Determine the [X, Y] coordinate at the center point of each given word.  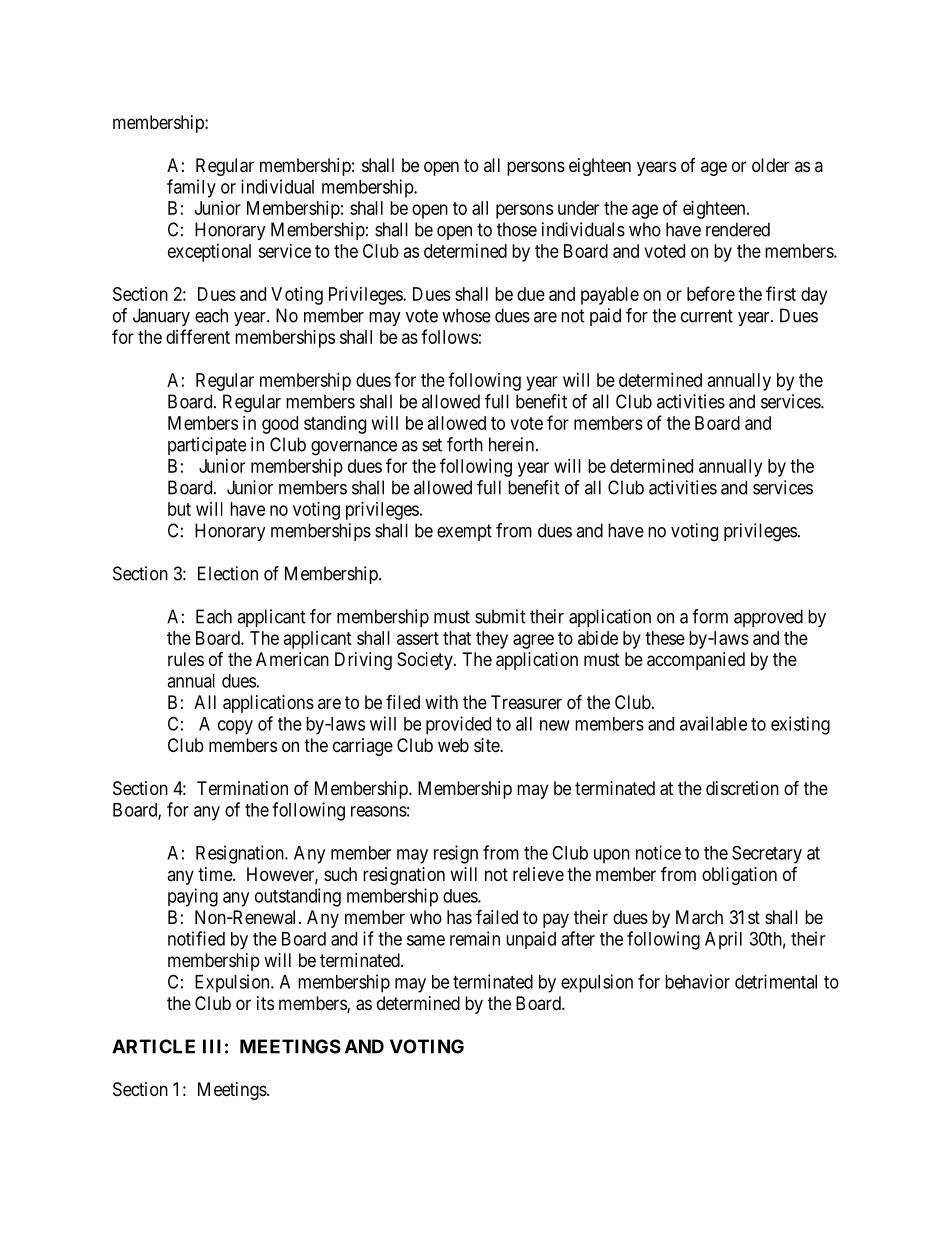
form [710, 616]
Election [228, 573]
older [770, 165]
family [191, 188]
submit [500, 616]
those [517, 229]
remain [475, 938]
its [265, 1003]
